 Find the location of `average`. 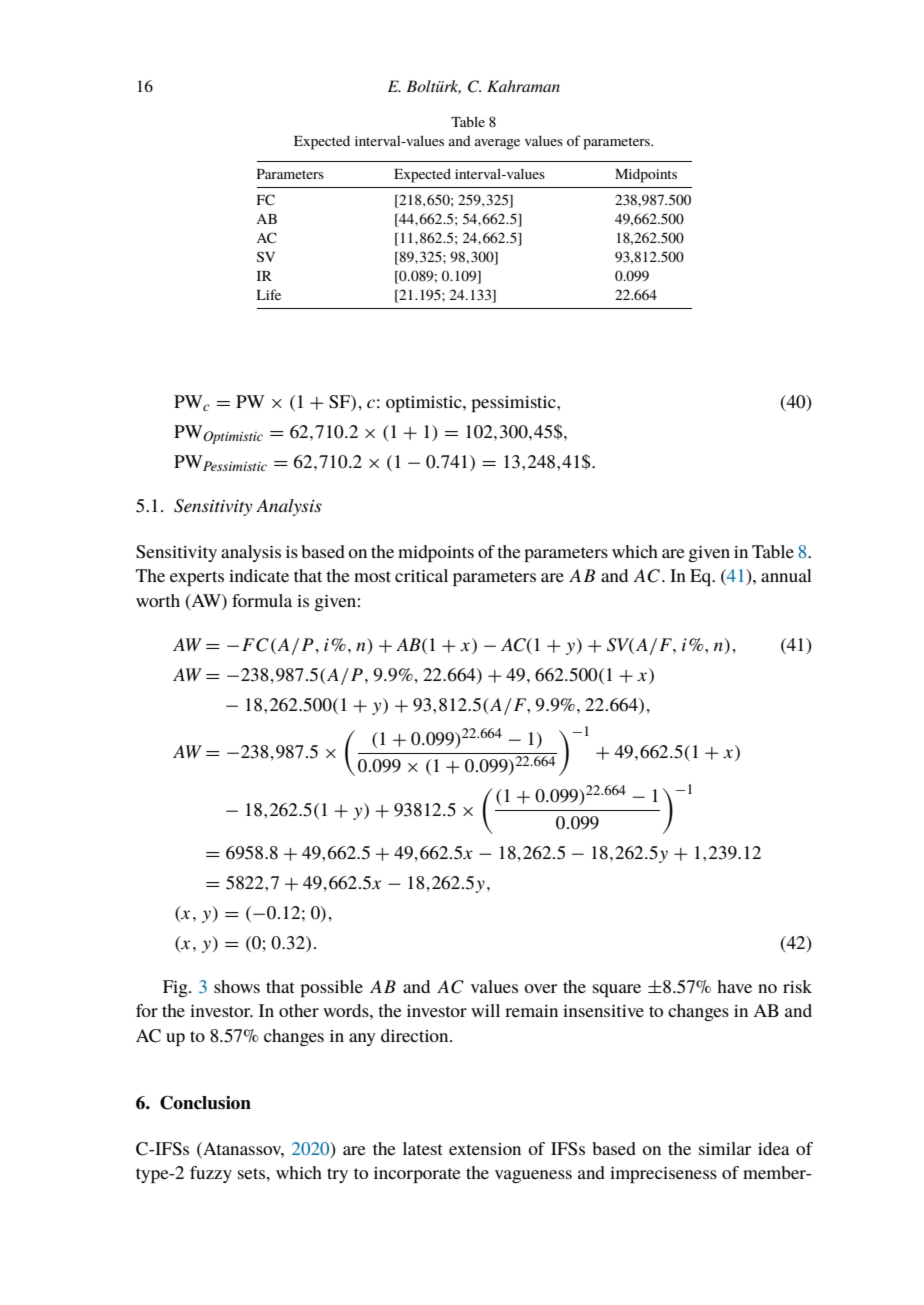

average is located at coordinates (497, 144).
